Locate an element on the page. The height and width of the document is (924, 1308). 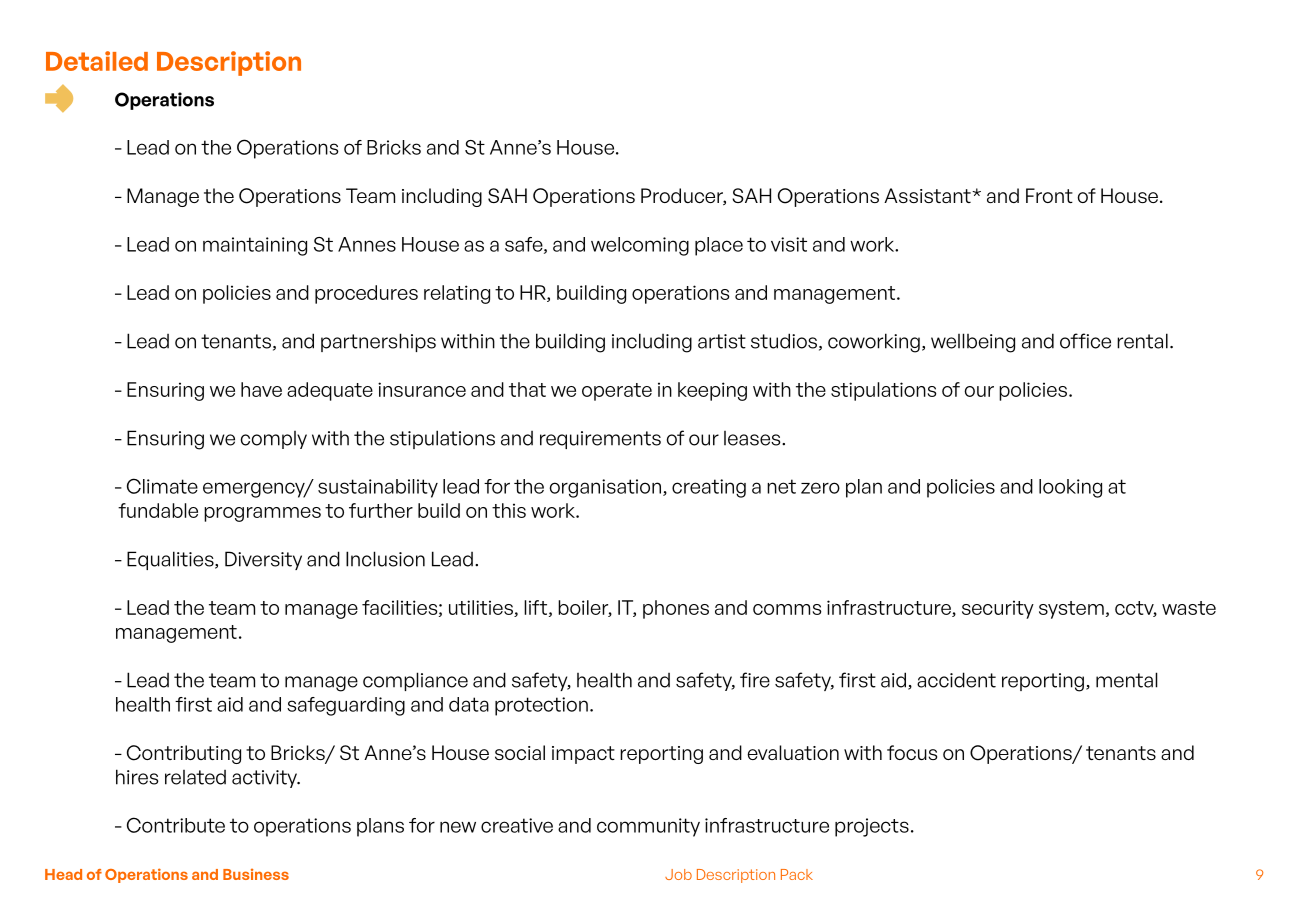
Contribute is located at coordinates (176, 825).
